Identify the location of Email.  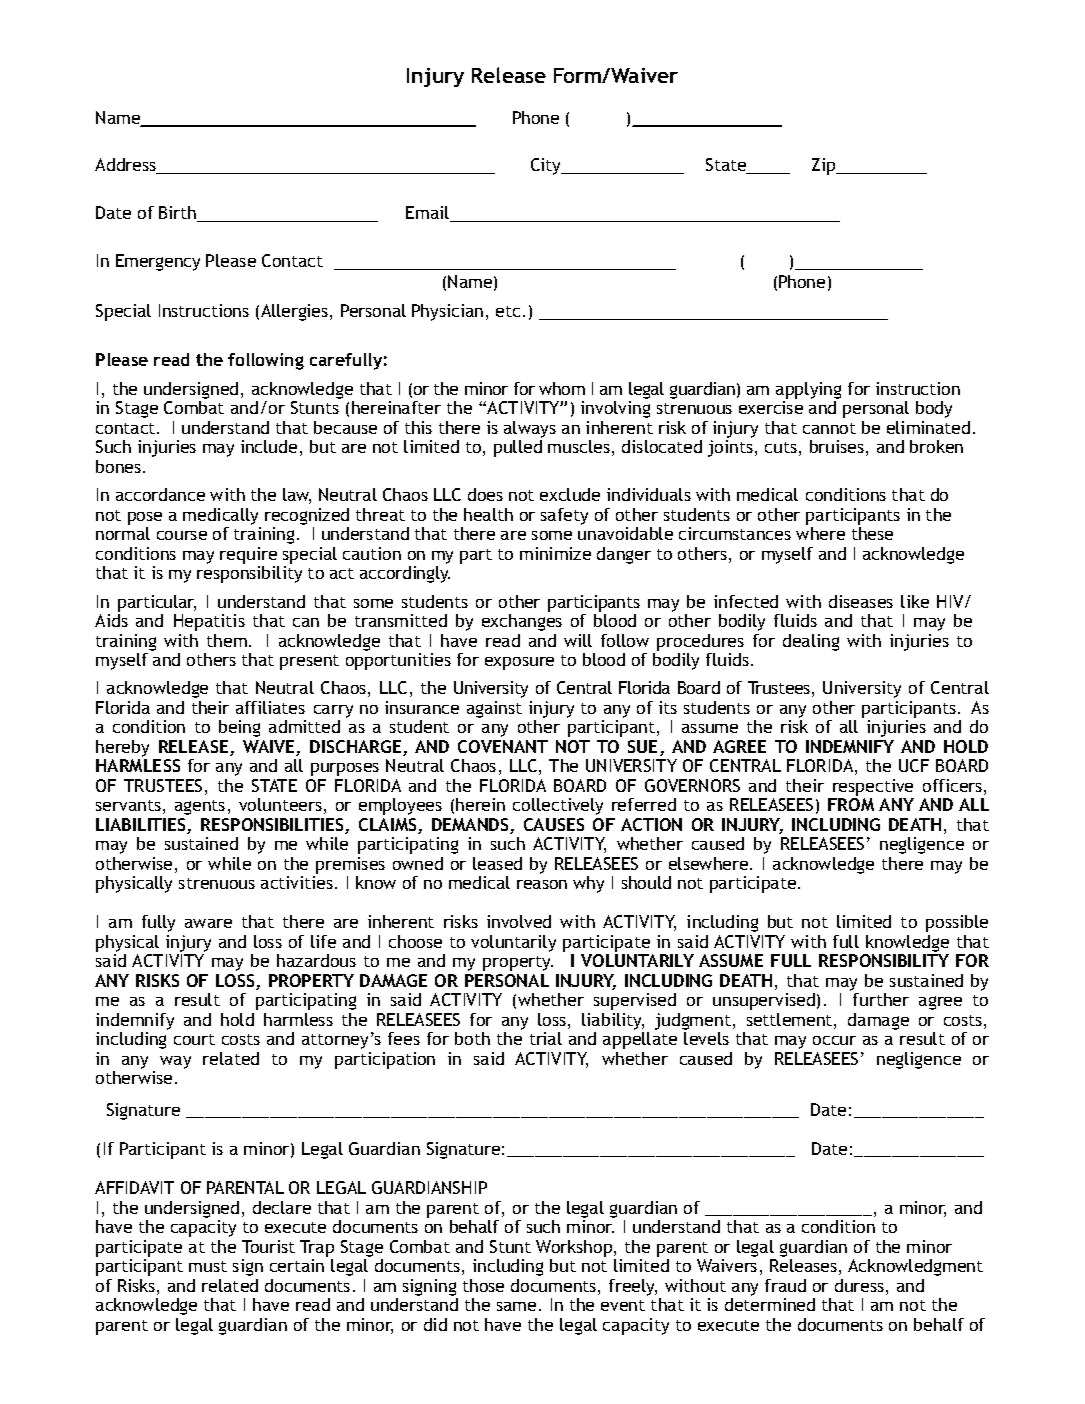
(429, 214).
